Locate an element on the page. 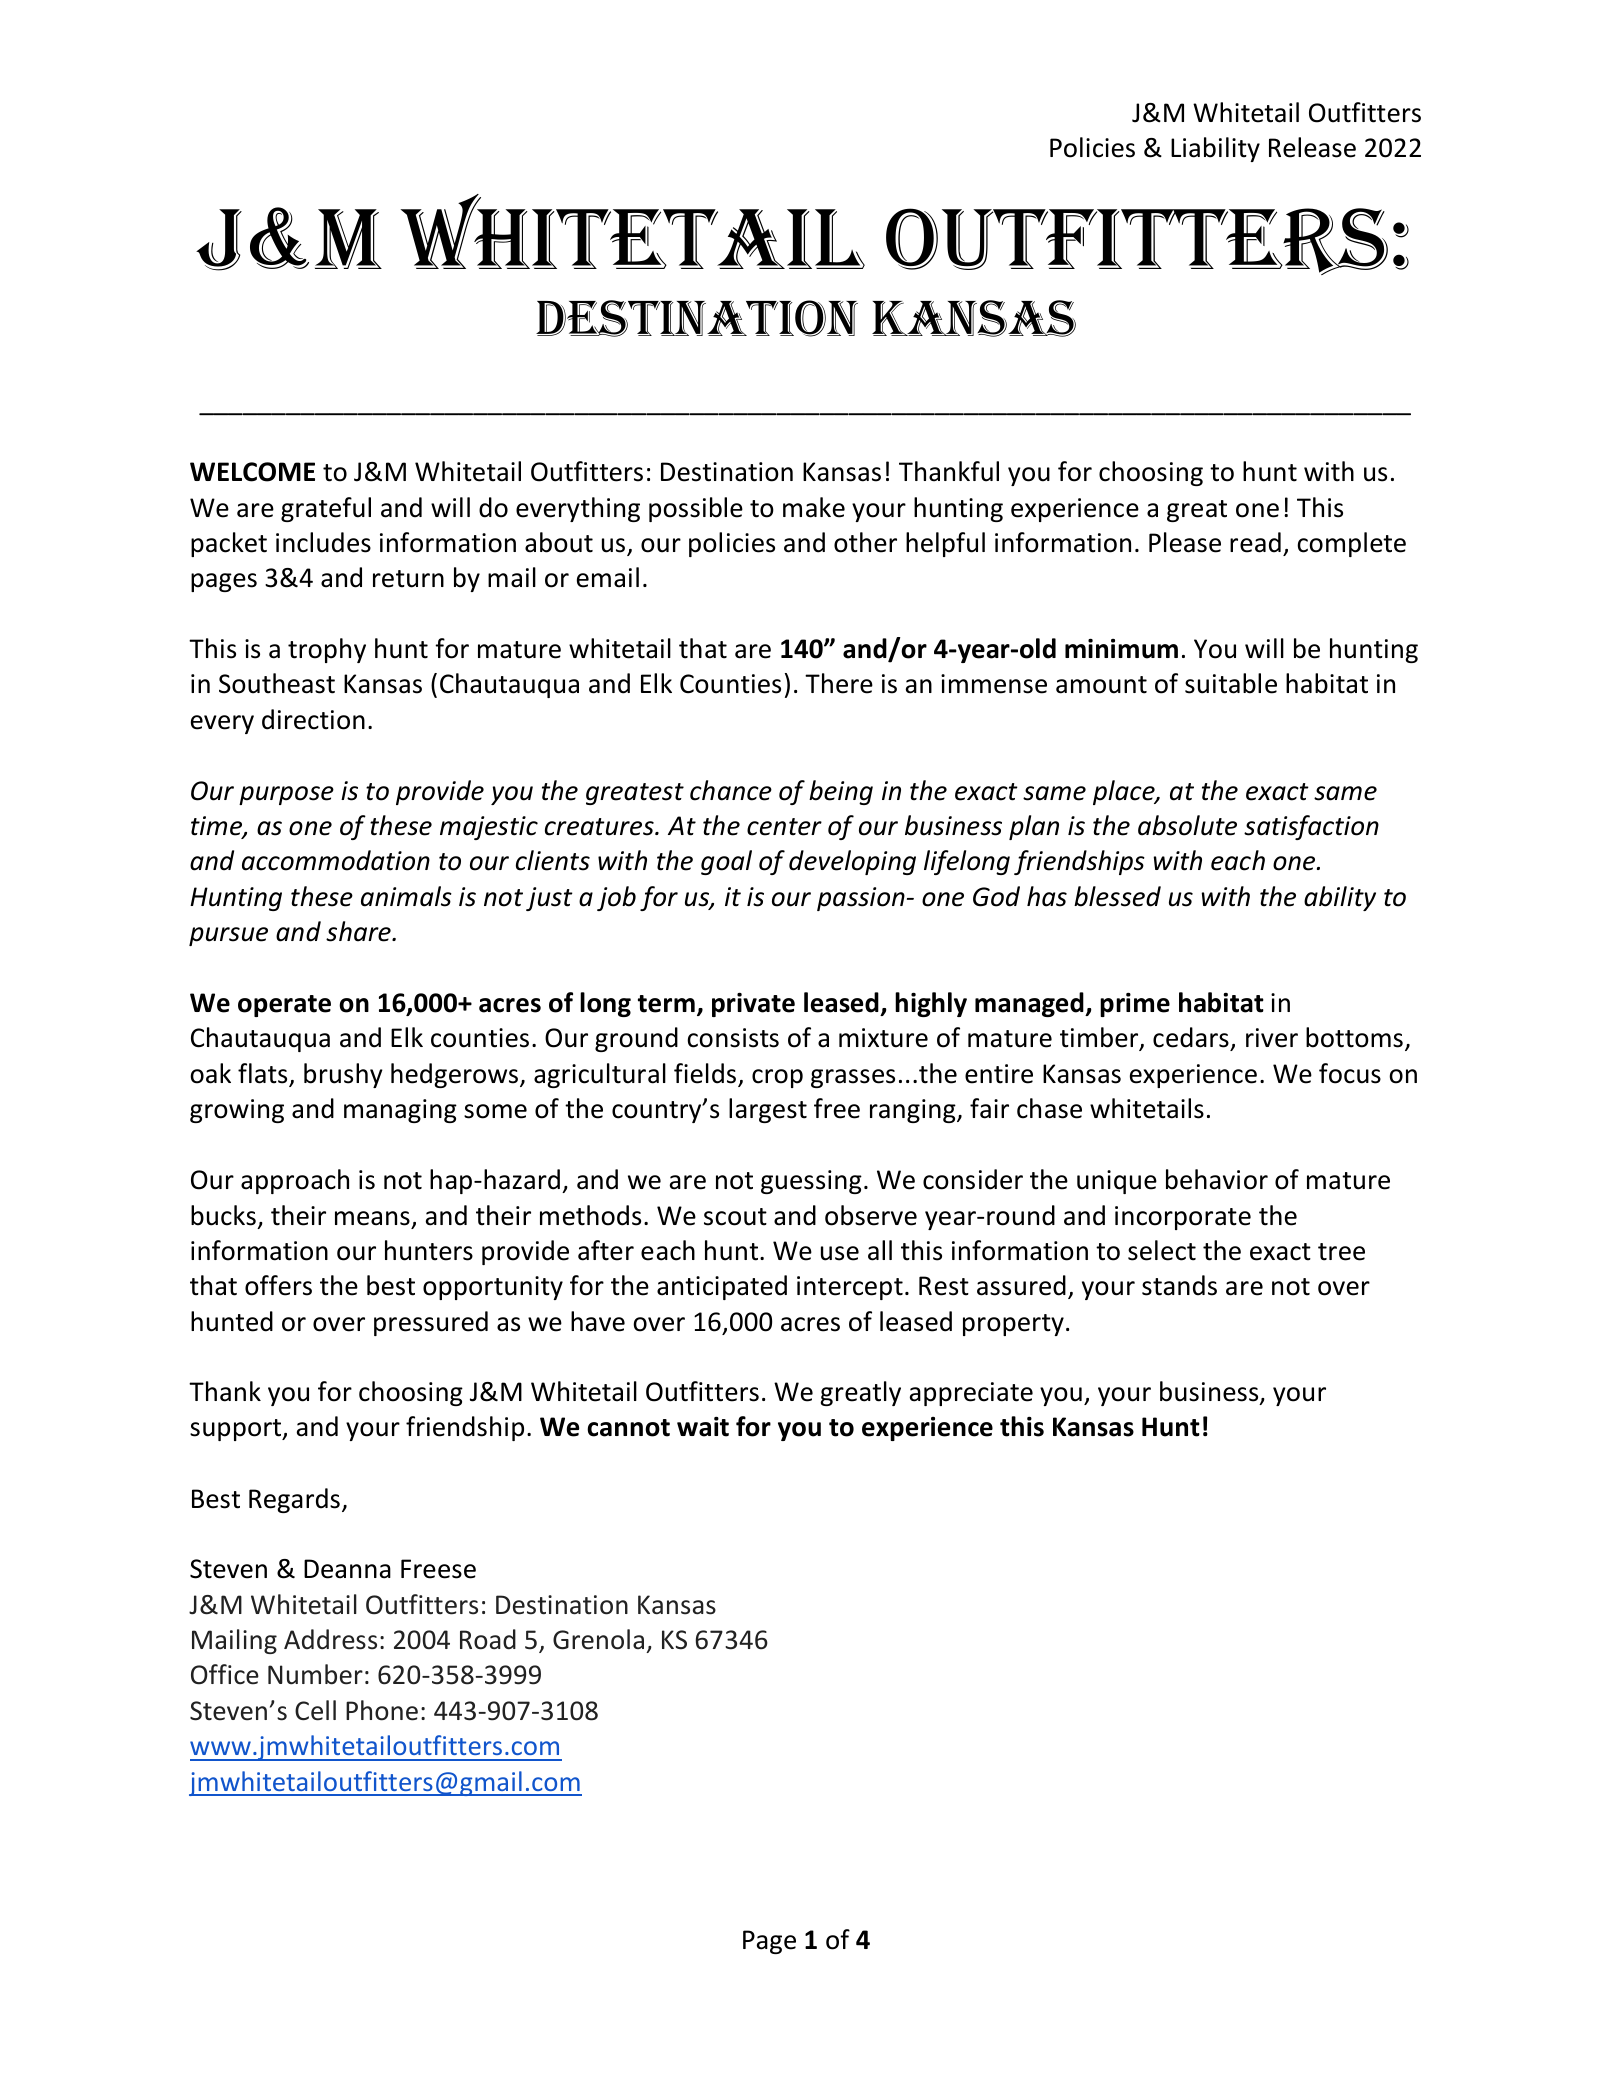  Release is located at coordinates (1312, 147).
